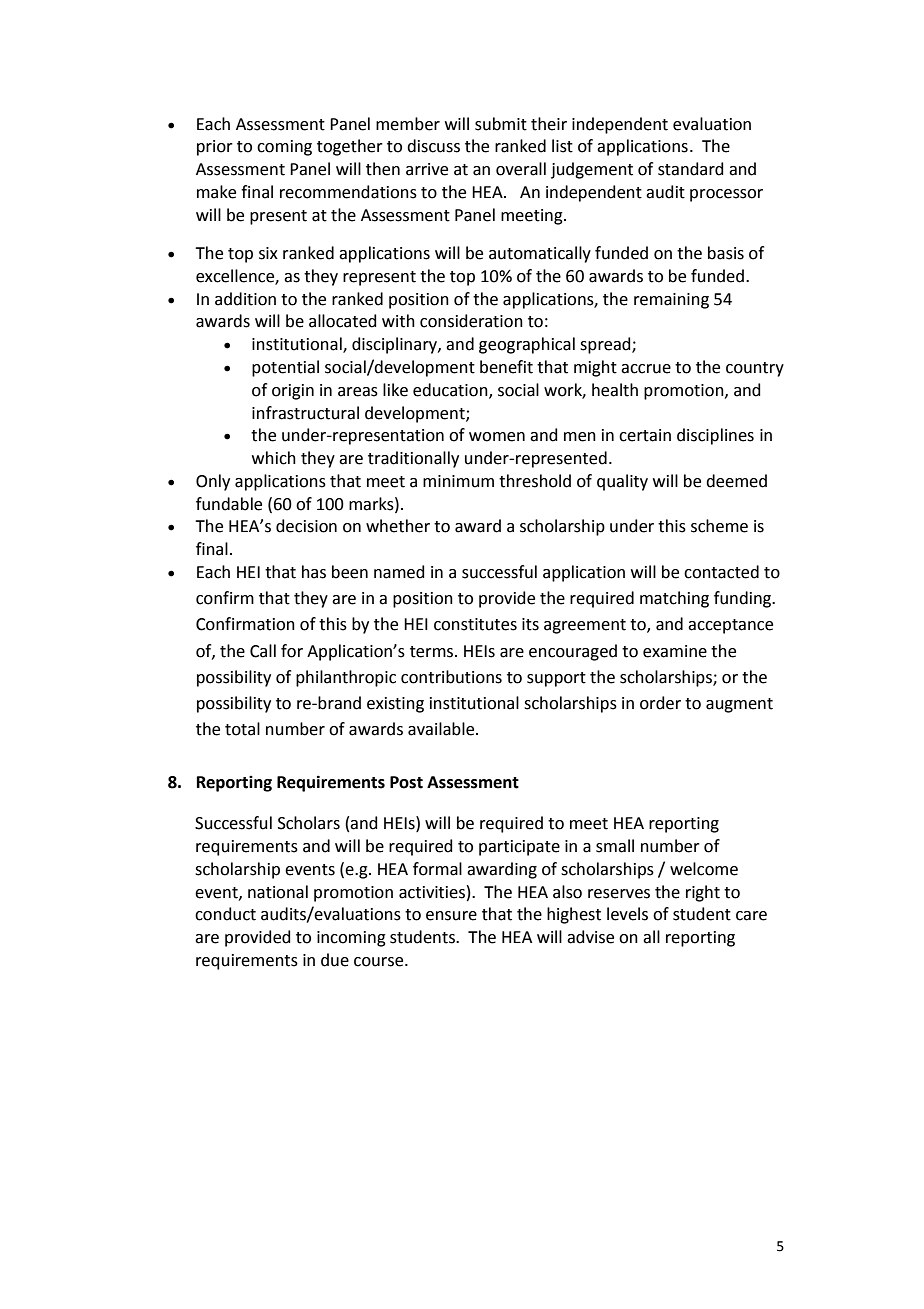 The height and width of the screenshot is (1309, 924). Describe the element at coordinates (215, 148) in the screenshot. I see `prior` at that location.
